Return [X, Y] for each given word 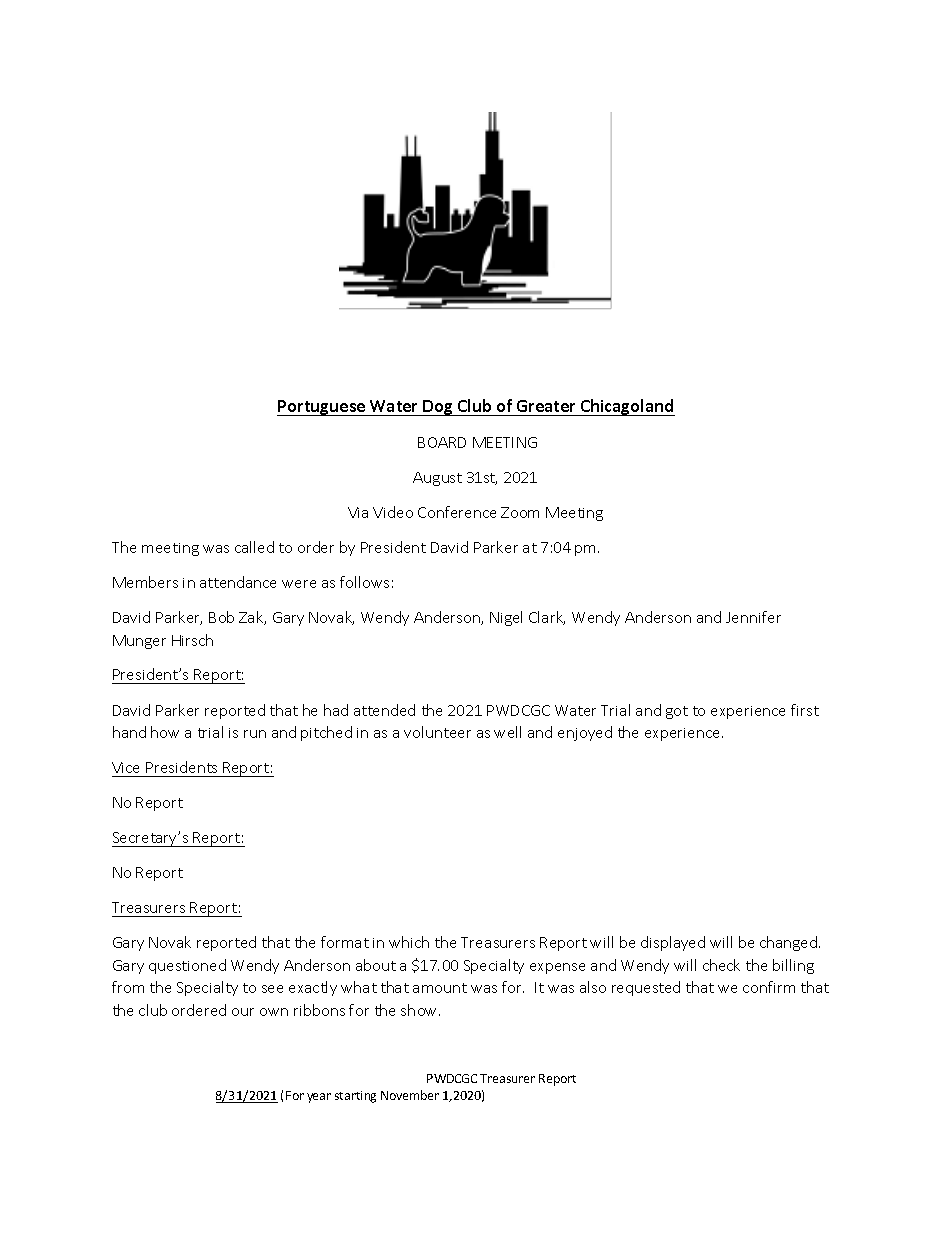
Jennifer [753, 617]
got [677, 712]
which [409, 942]
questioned [187, 966]
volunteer [437, 732]
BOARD [442, 442]
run [255, 734]
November [410, 1095]
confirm [769, 987]
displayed [673, 943]
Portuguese [322, 408]
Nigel [506, 618]
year [319, 1098]
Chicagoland [627, 407]
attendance [238, 582]
